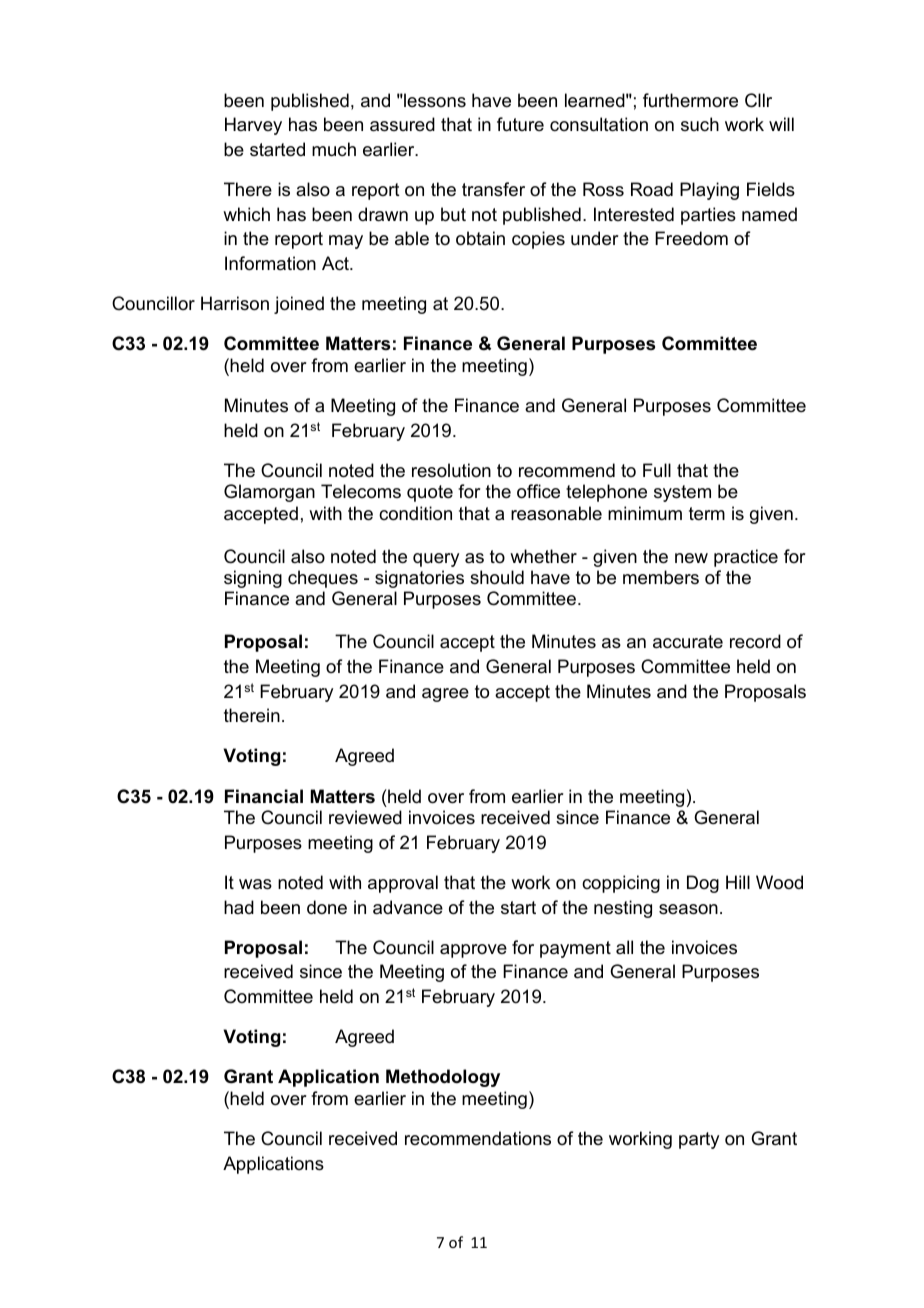  What do you see at coordinates (520, 124) in the screenshot?
I see `future` at bounding box center [520, 124].
